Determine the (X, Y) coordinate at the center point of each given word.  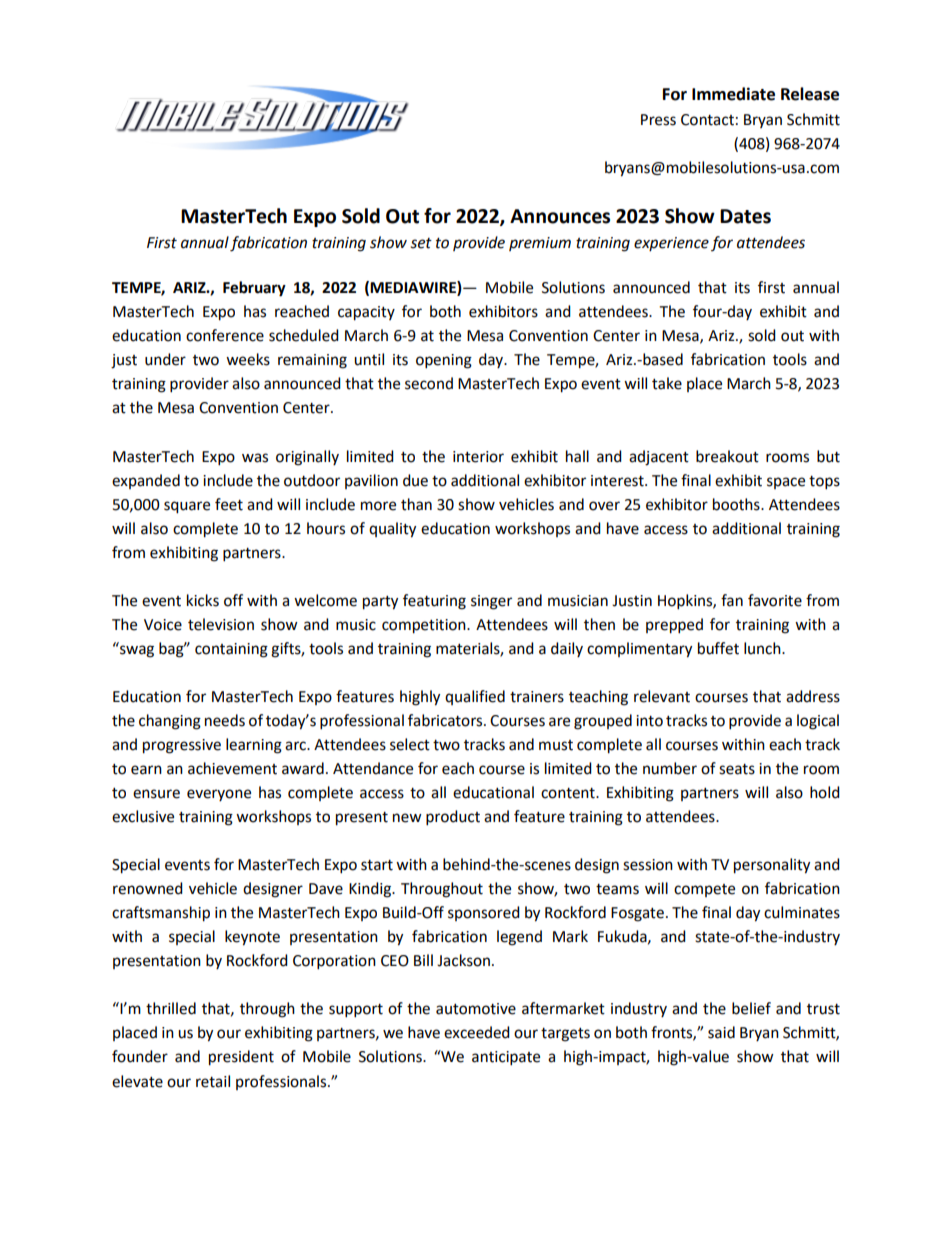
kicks (203, 600)
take (667, 383)
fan (732, 600)
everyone (219, 795)
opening (444, 361)
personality (772, 866)
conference (225, 335)
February (254, 289)
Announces (560, 216)
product (453, 818)
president (241, 1058)
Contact (707, 120)
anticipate (506, 1058)
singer (491, 602)
